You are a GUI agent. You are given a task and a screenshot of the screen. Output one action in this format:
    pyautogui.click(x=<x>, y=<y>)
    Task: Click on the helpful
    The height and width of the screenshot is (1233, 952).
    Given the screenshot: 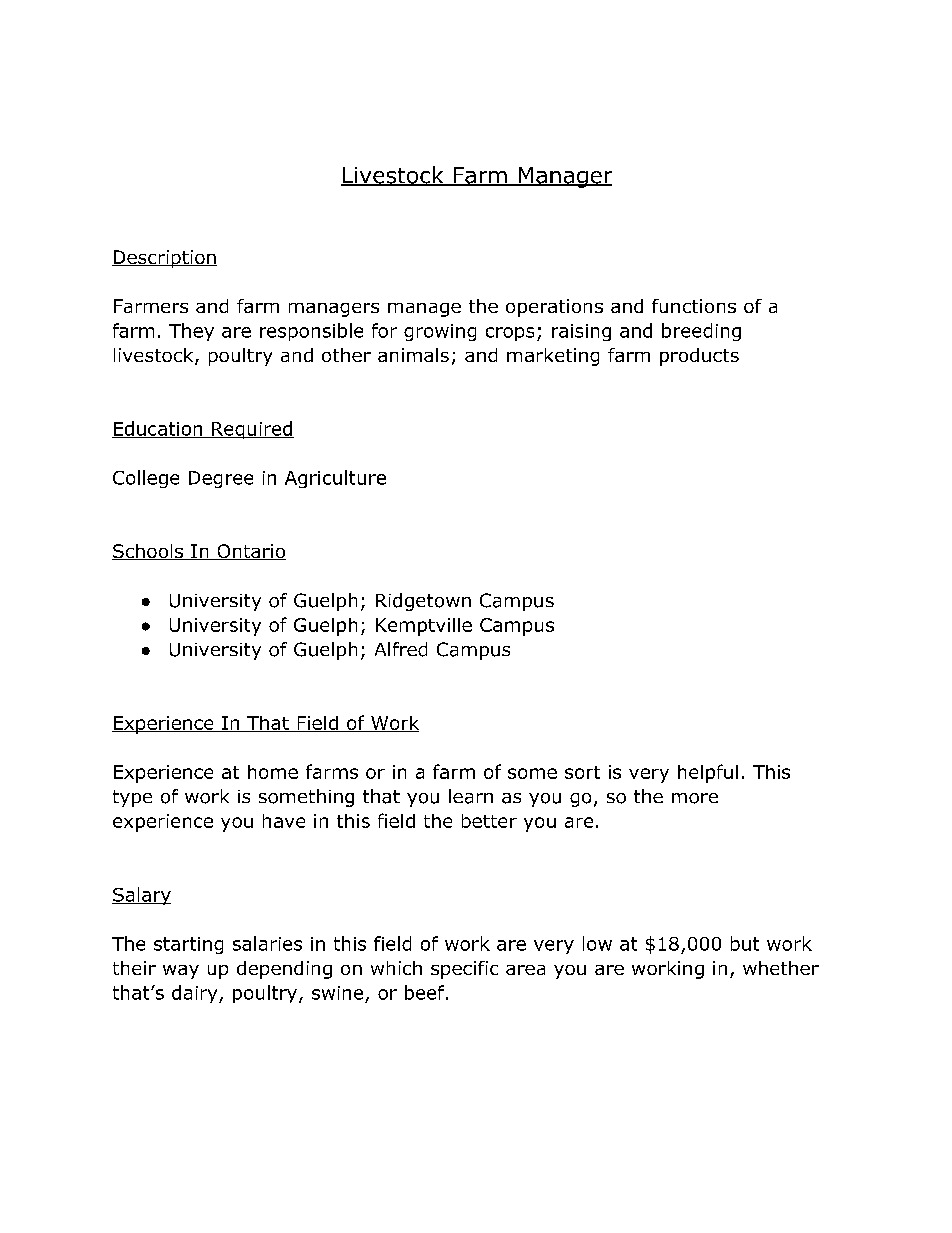 What is the action you would take?
    pyautogui.click(x=708, y=773)
